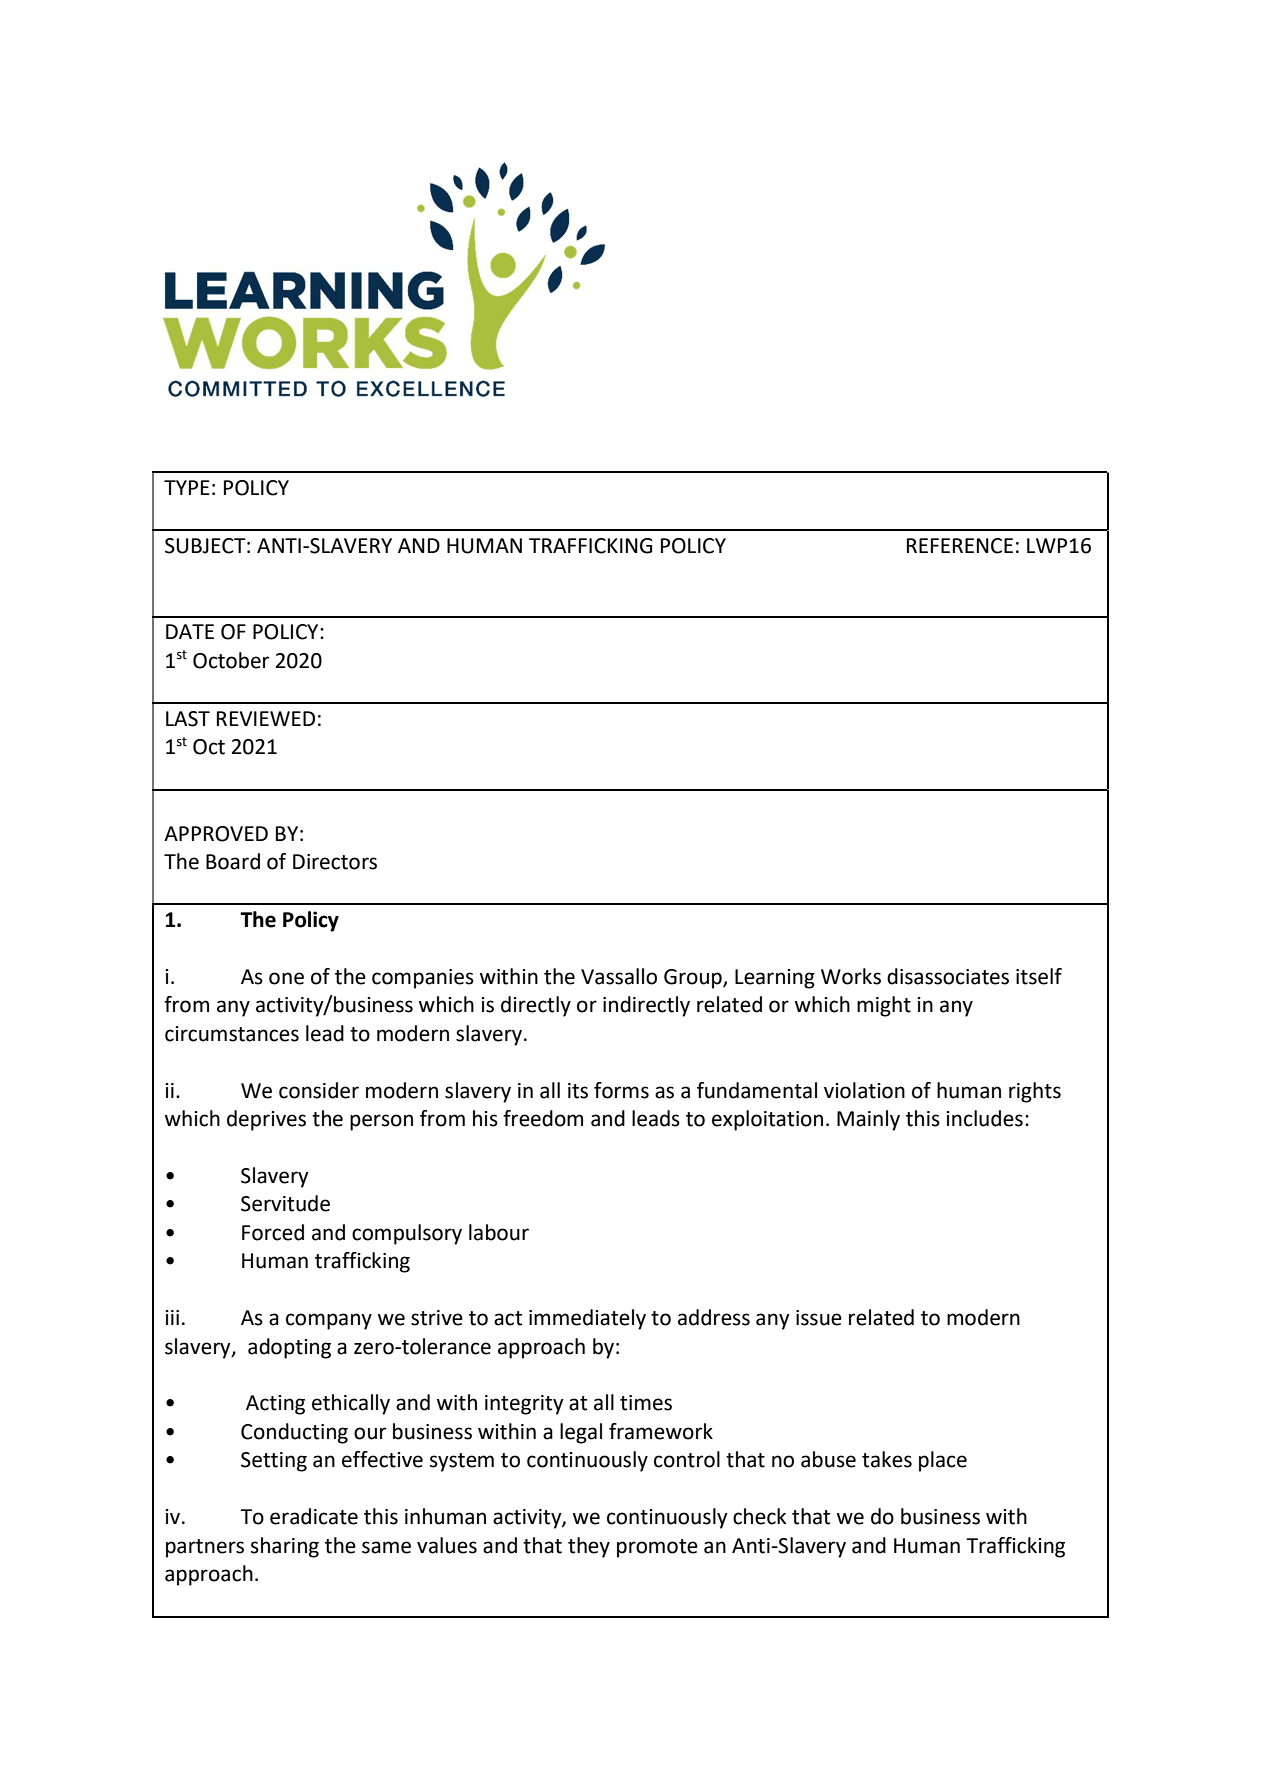 This screenshot has width=1261, height=1783. I want to click on Group, so click(694, 979).
